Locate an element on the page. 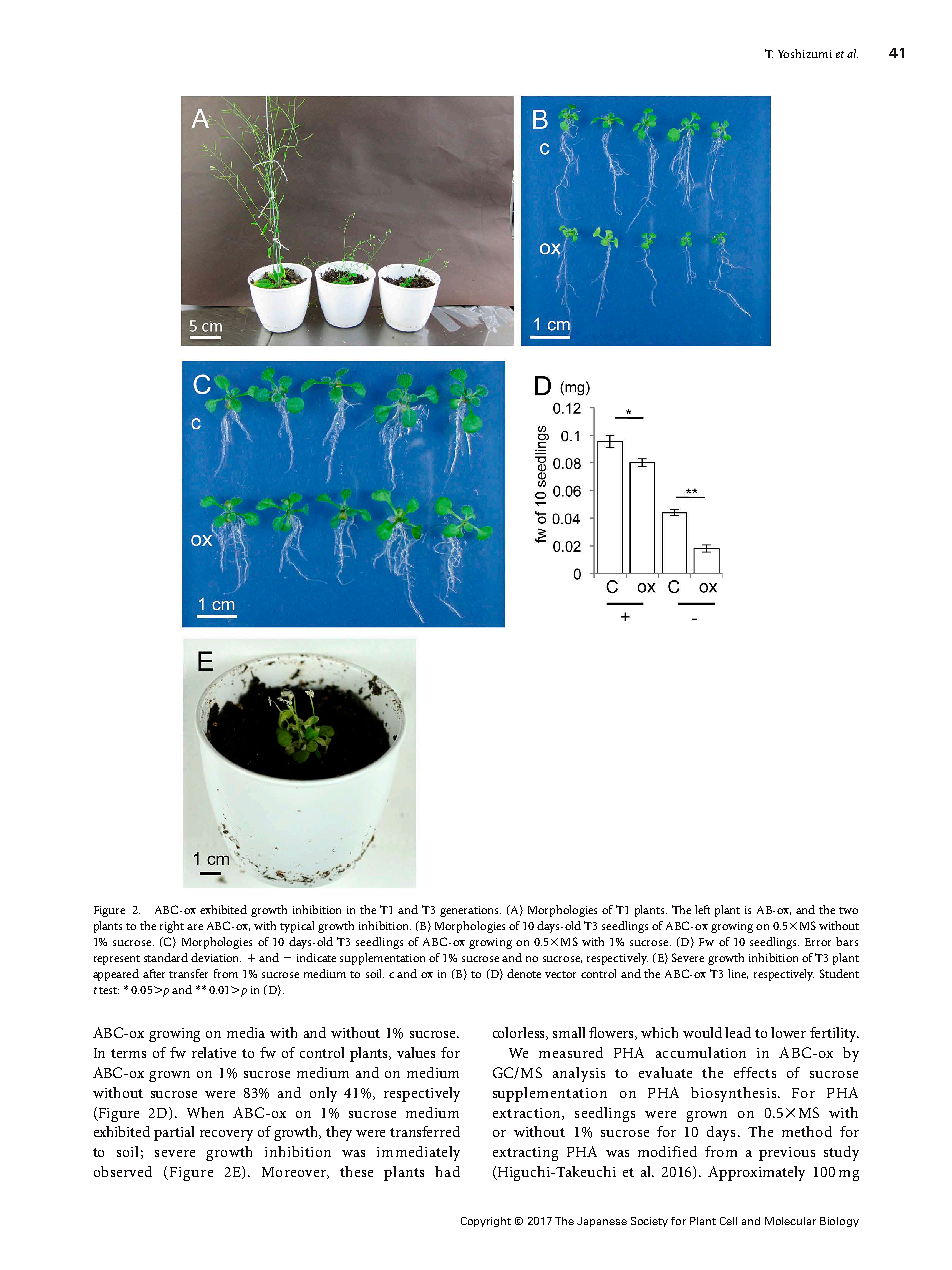 Image resolution: width=952 pixels, height=1270 pixels. values is located at coordinates (416, 1052).
